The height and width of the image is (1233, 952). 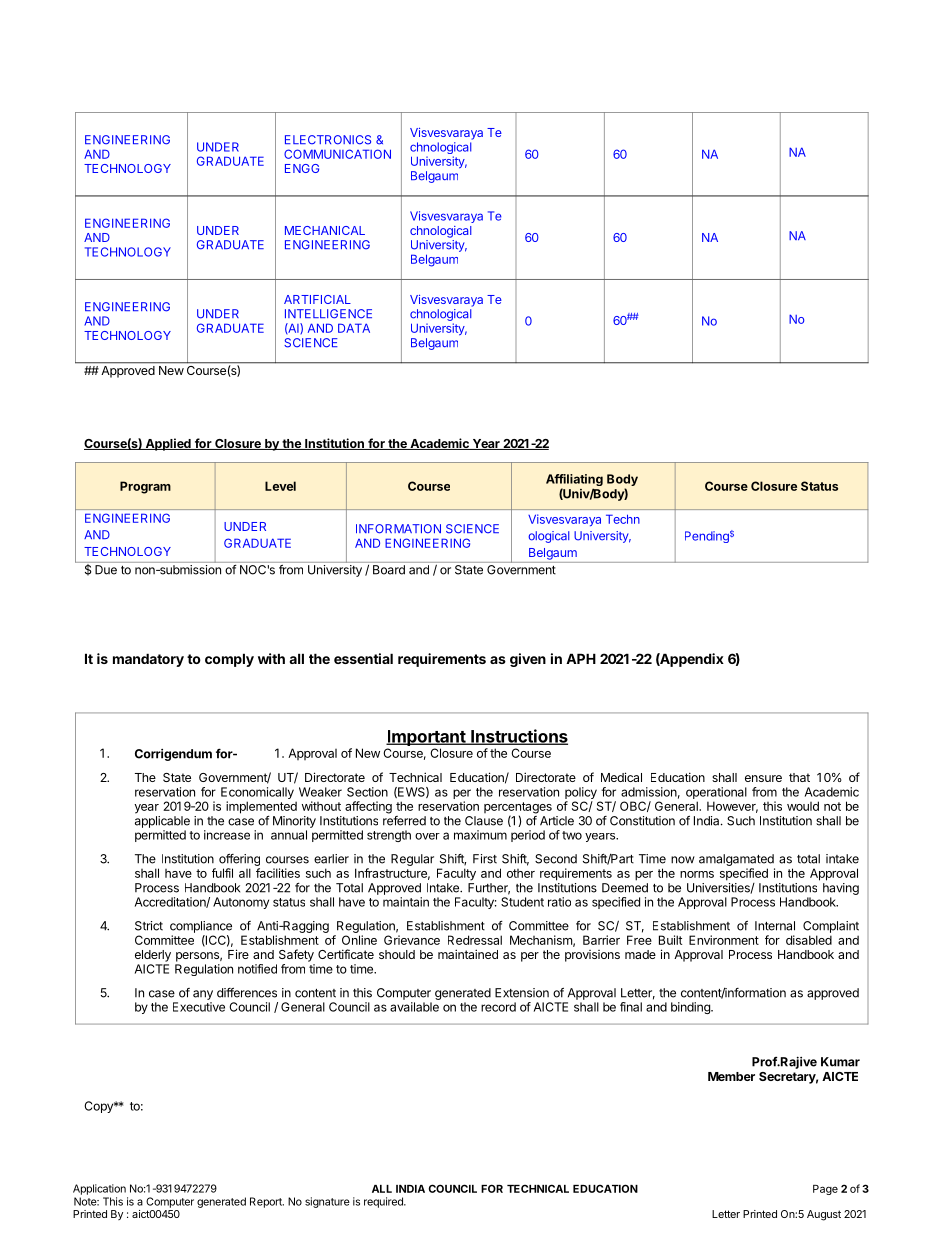 I want to click on Page, so click(x=825, y=1190).
